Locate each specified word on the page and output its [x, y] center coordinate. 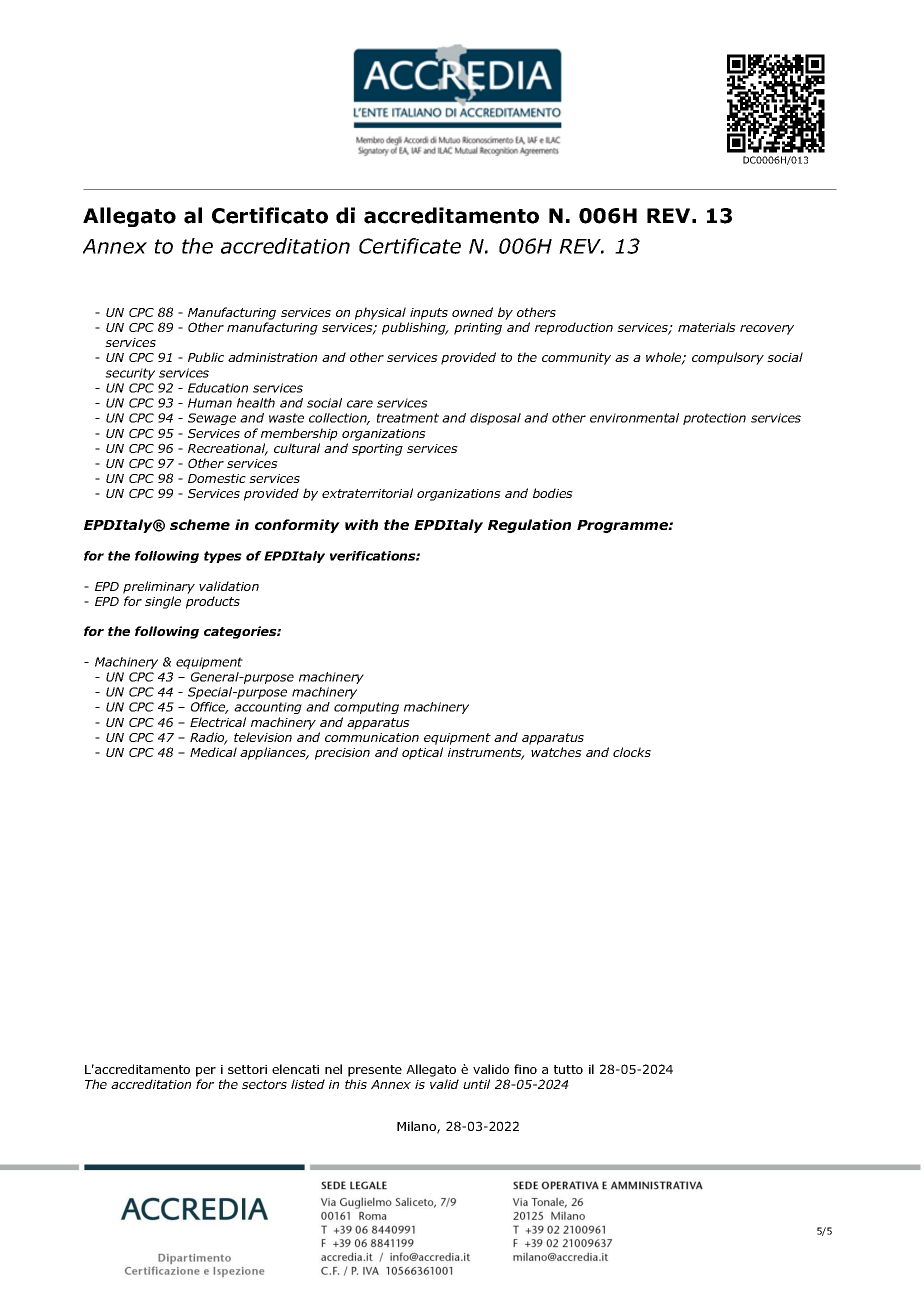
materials [707, 327]
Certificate [410, 246]
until [476, 1084]
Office [209, 708]
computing [366, 708]
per [206, 1072]
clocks [632, 752]
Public [206, 357]
